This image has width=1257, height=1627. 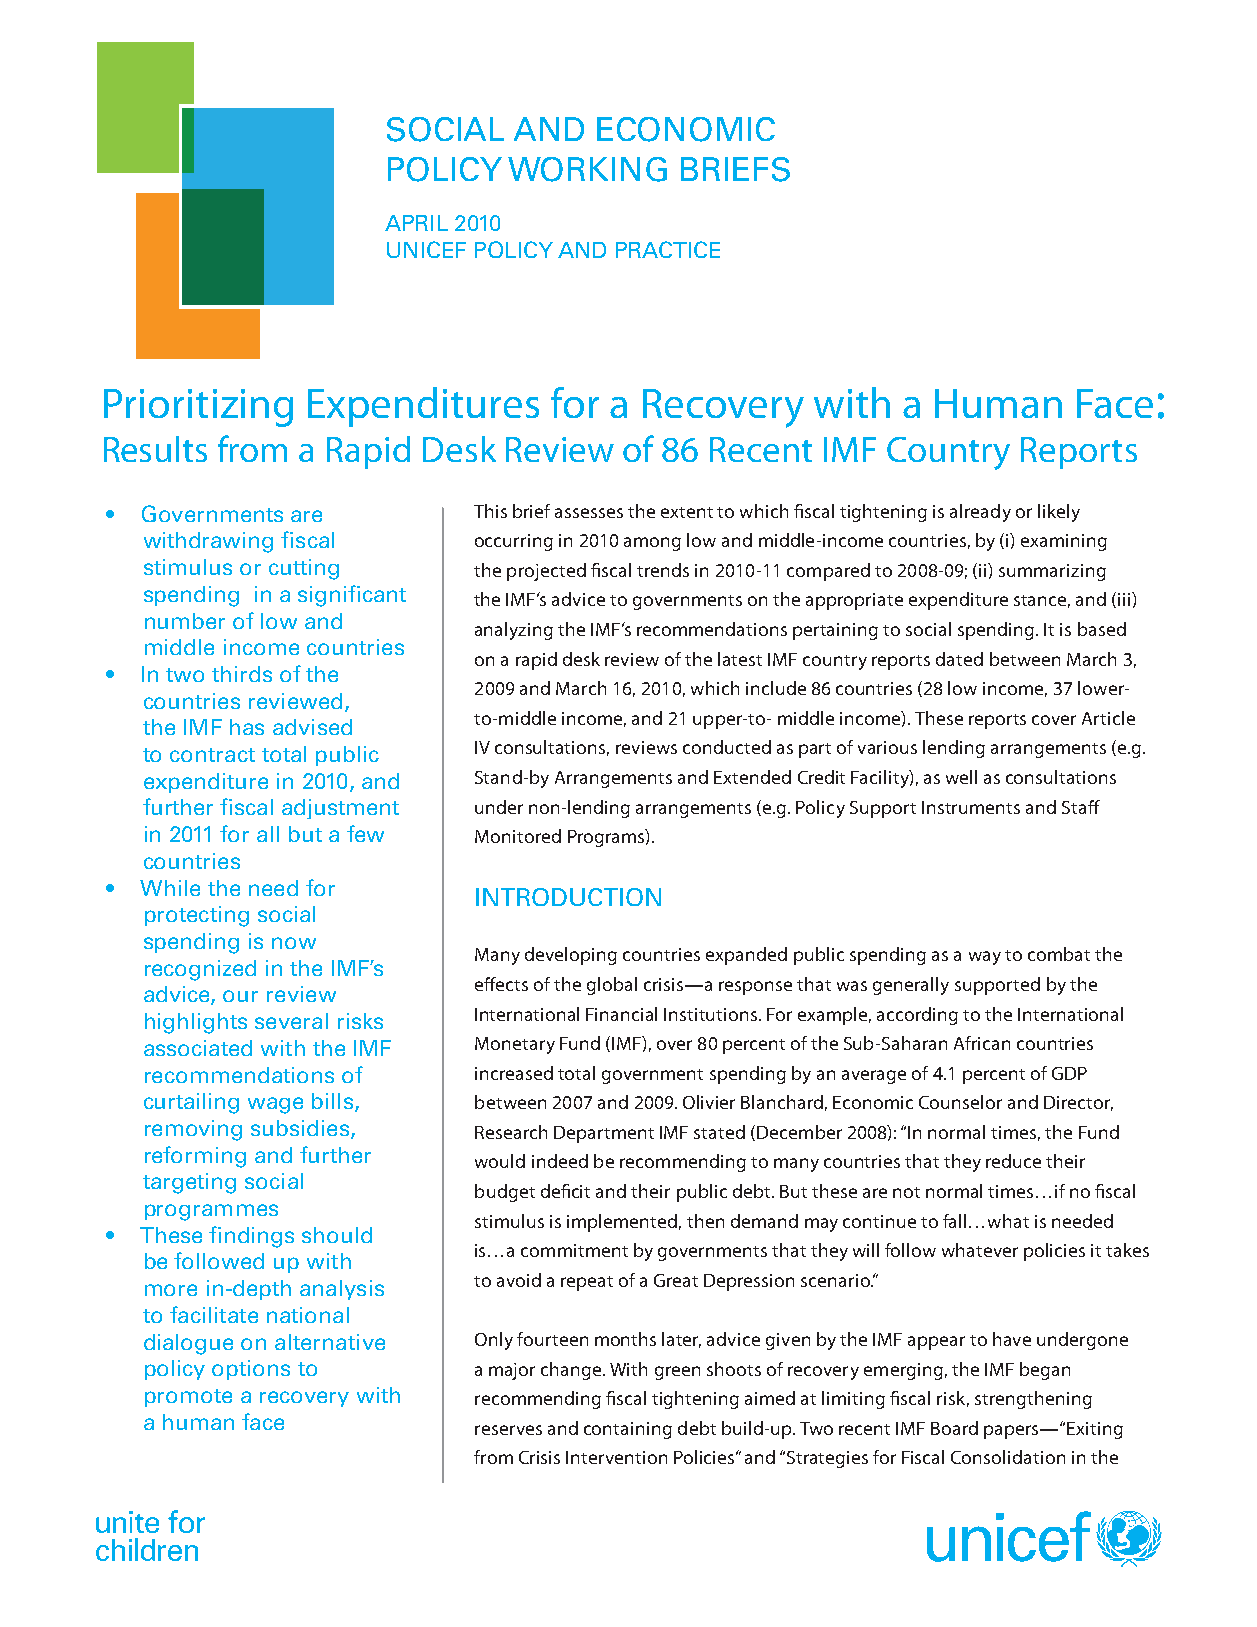 I want to click on Instruments, so click(x=971, y=807).
